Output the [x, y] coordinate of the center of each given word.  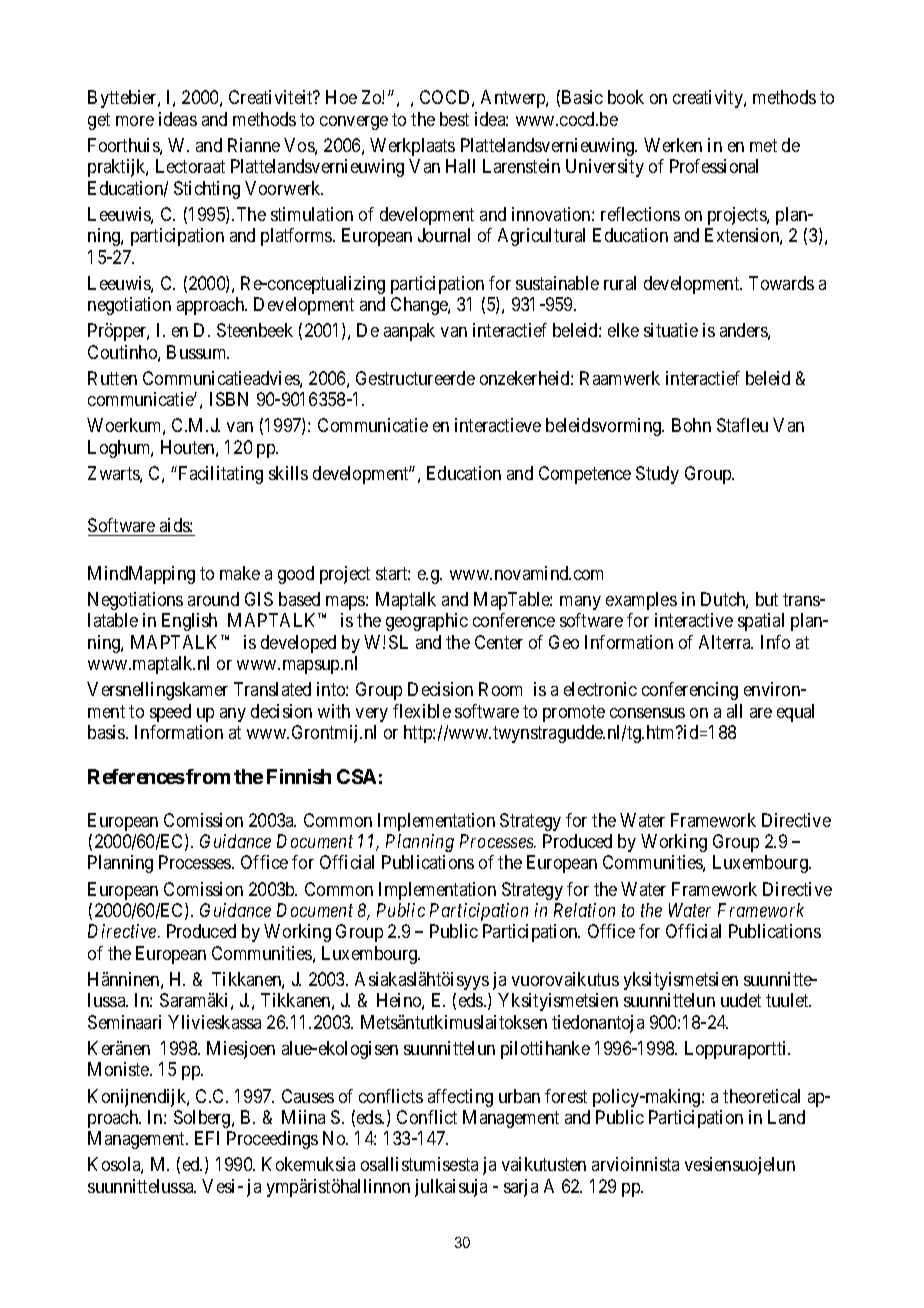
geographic [427, 622]
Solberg [203, 1119]
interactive [694, 620]
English [189, 622]
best [454, 119]
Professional [714, 166]
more [135, 121]
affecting [460, 1098]
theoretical [761, 1096]
